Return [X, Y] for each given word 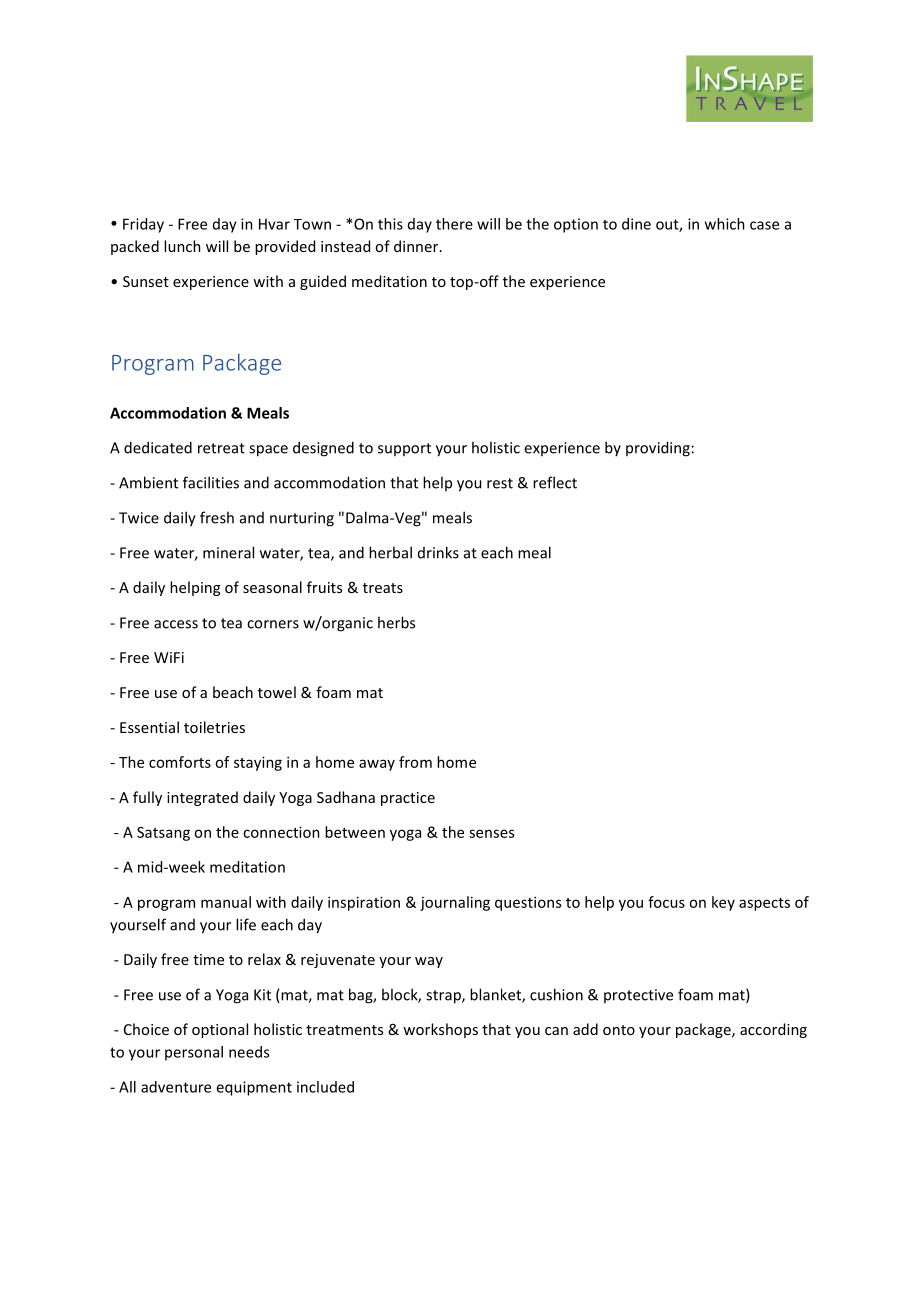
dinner [417, 246]
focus [666, 902]
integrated [202, 798]
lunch [182, 246]
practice [408, 799]
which [725, 224]
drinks [438, 552]
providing [658, 449]
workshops [440, 1030]
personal [194, 1053]
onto [619, 1030]
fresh [217, 517]
